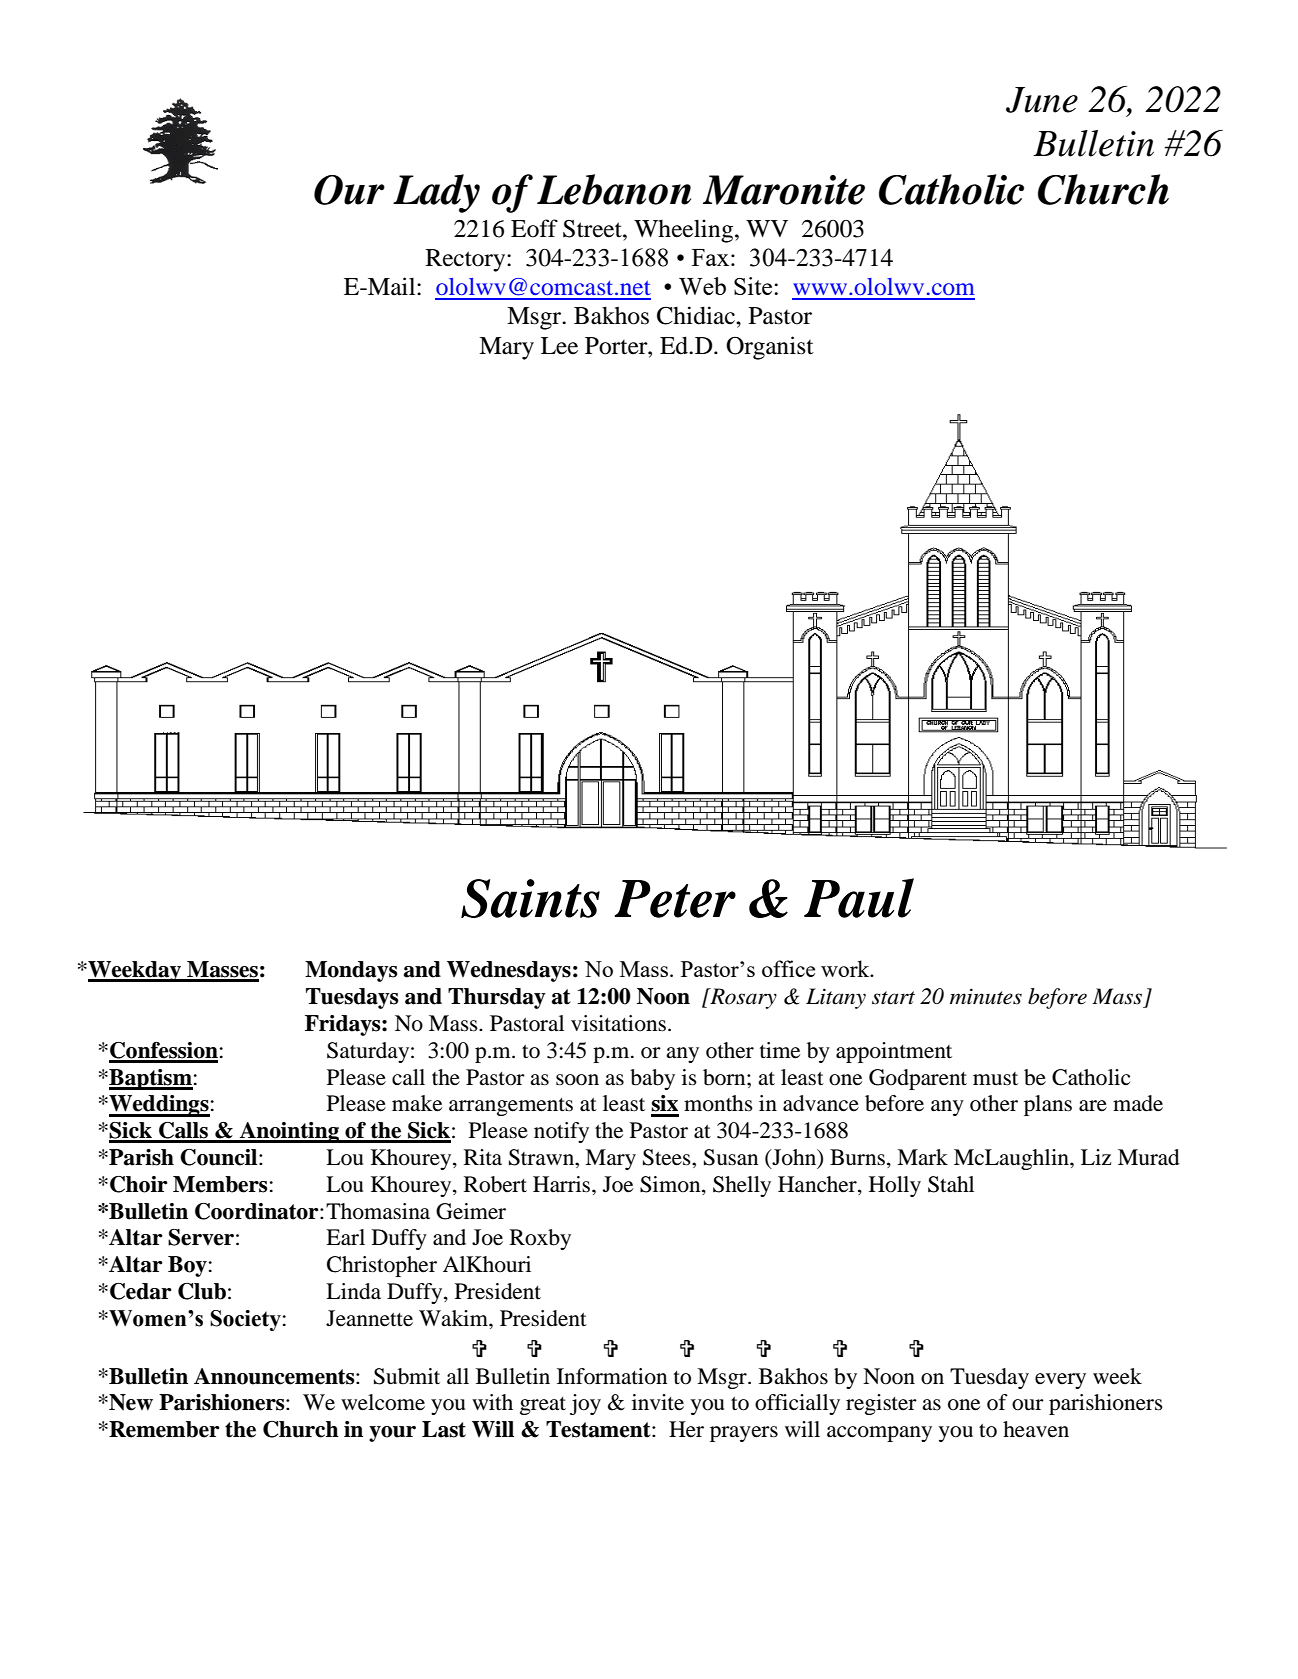  Describe the element at coordinates (1042, 100) in the screenshot. I see `June` at that location.
